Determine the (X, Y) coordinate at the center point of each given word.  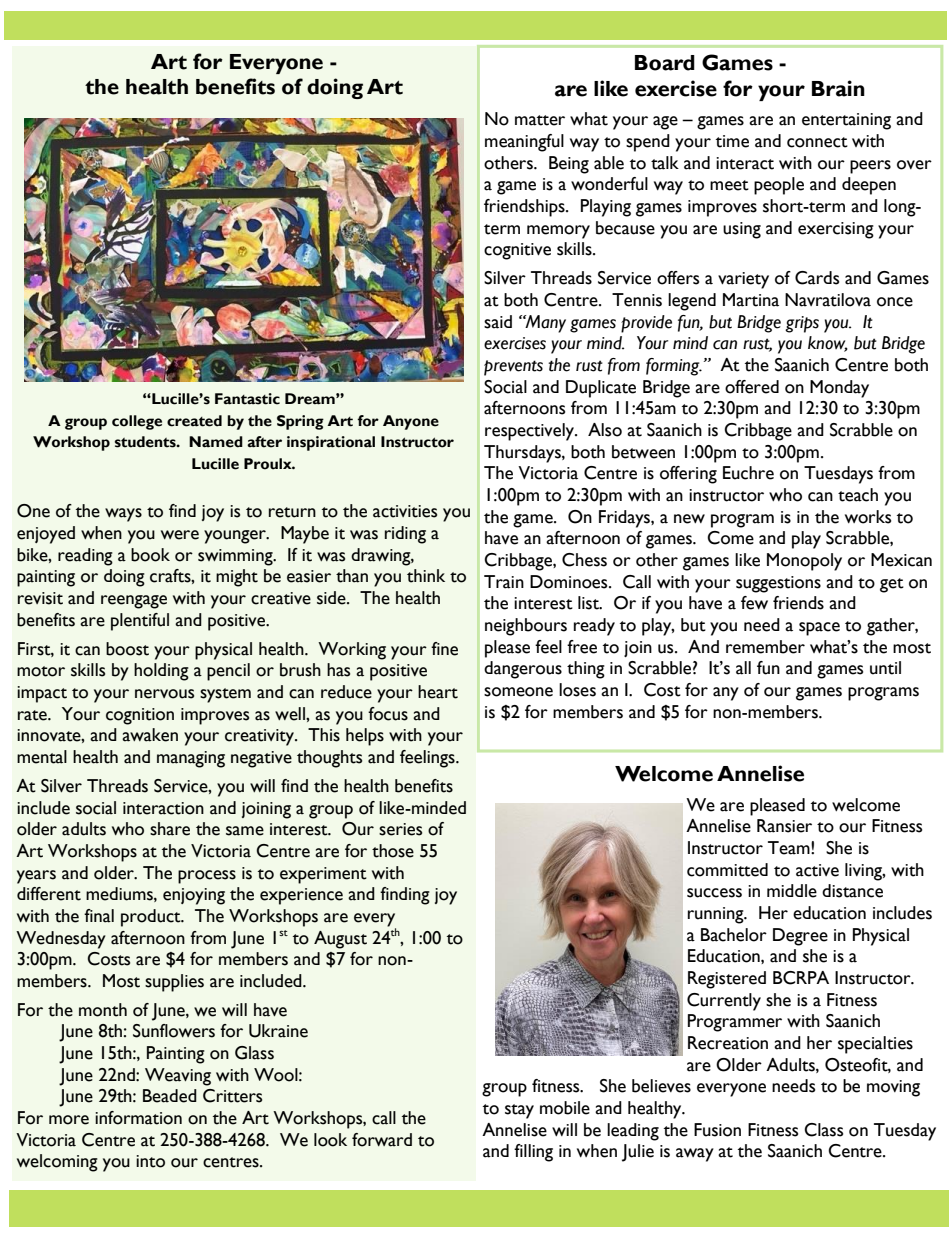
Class (823, 1130)
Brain (838, 88)
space (819, 629)
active (817, 870)
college (137, 422)
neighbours (526, 627)
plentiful (140, 622)
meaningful (524, 143)
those (393, 851)
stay (519, 1111)
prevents (513, 368)
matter (540, 120)
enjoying (194, 896)
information (138, 1118)
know (828, 344)
